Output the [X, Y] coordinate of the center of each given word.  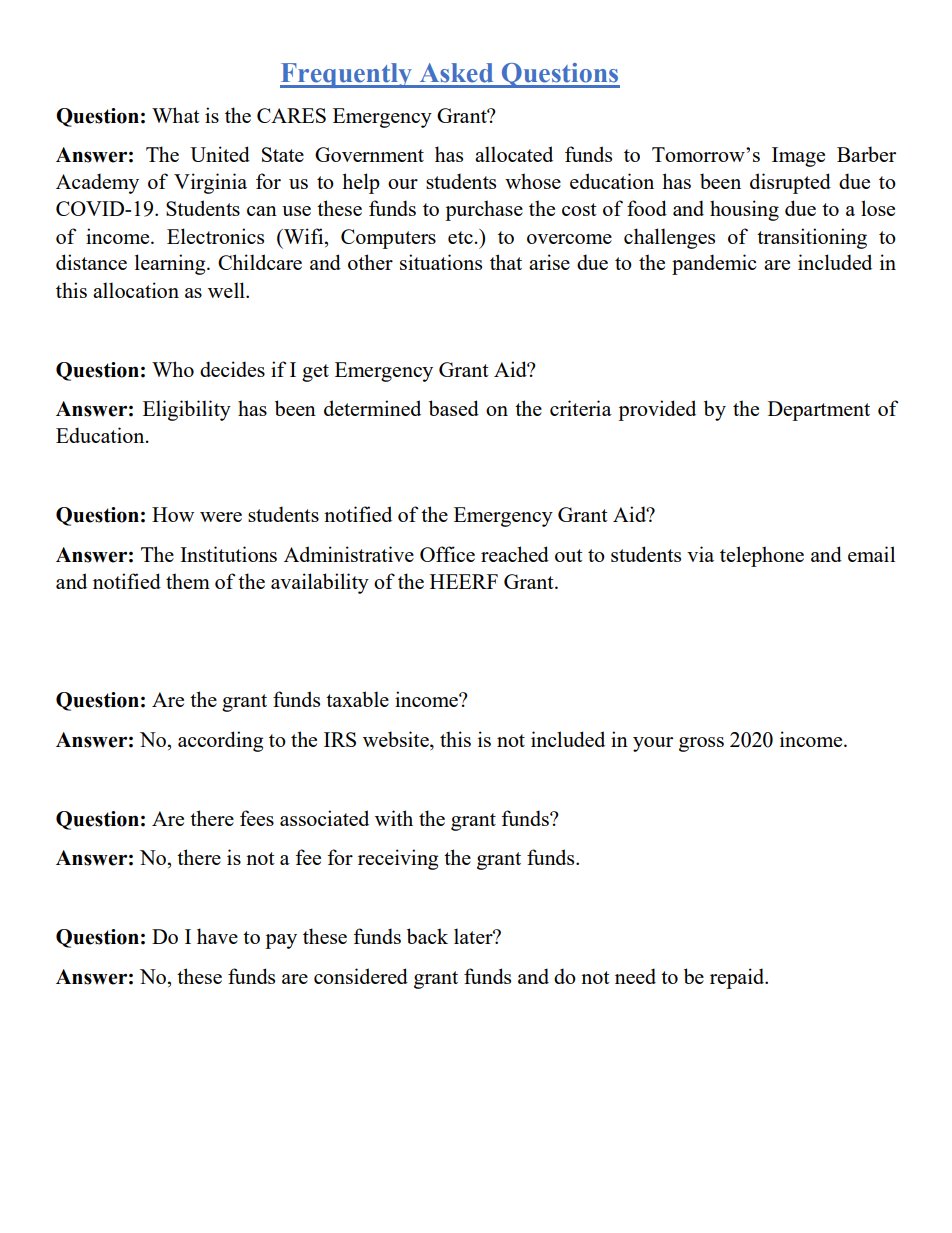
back [427, 936]
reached [515, 554]
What [176, 115]
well [227, 290]
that [506, 262]
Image [798, 157]
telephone [762, 556]
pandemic [714, 264]
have [217, 936]
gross [701, 744]
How [173, 514]
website [397, 739]
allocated [514, 154]
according [220, 741]
